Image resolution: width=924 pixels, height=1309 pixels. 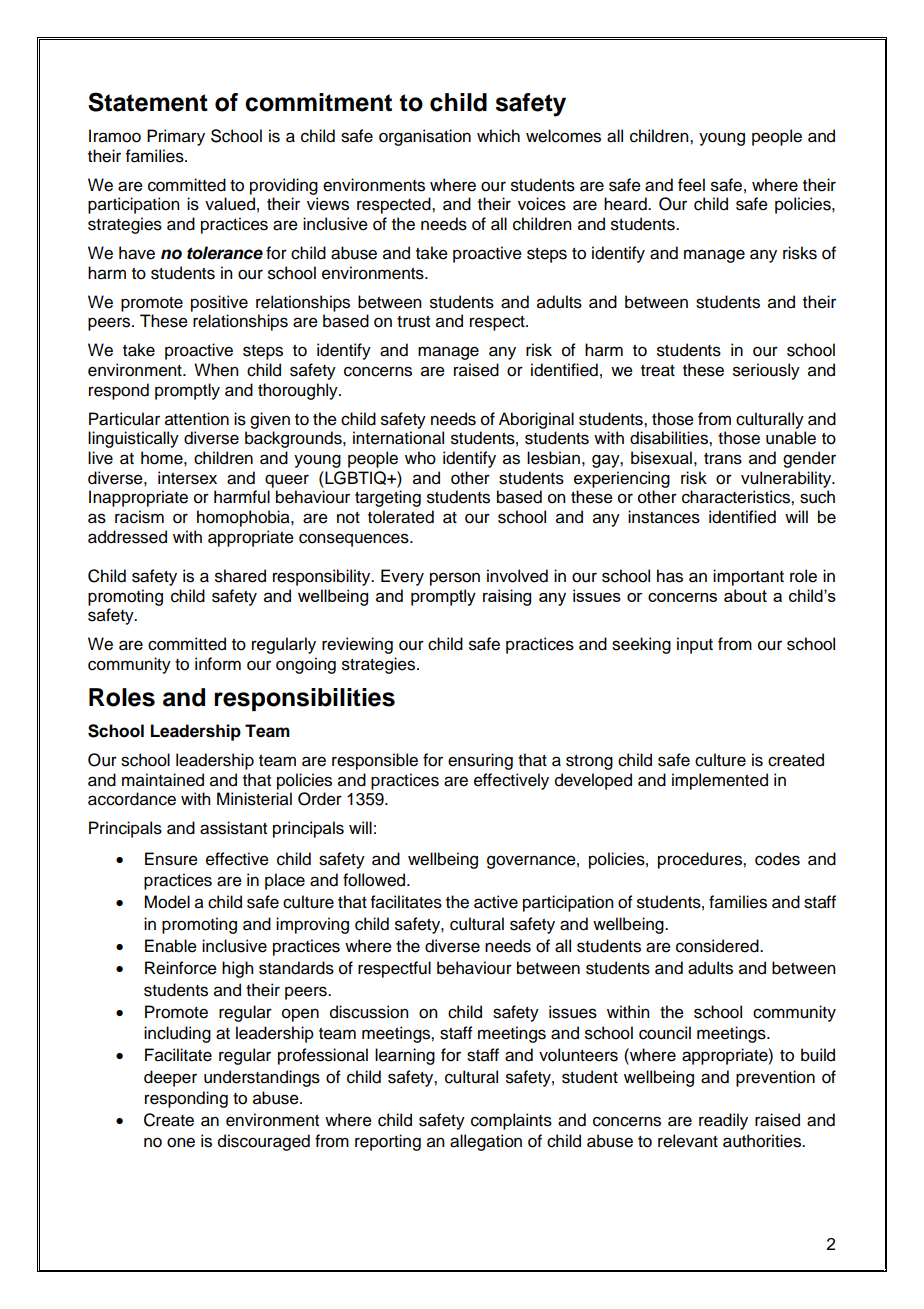 What do you see at coordinates (723, 1121) in the screenshot?
I see `readily` at bounding box center [723, 1121].
